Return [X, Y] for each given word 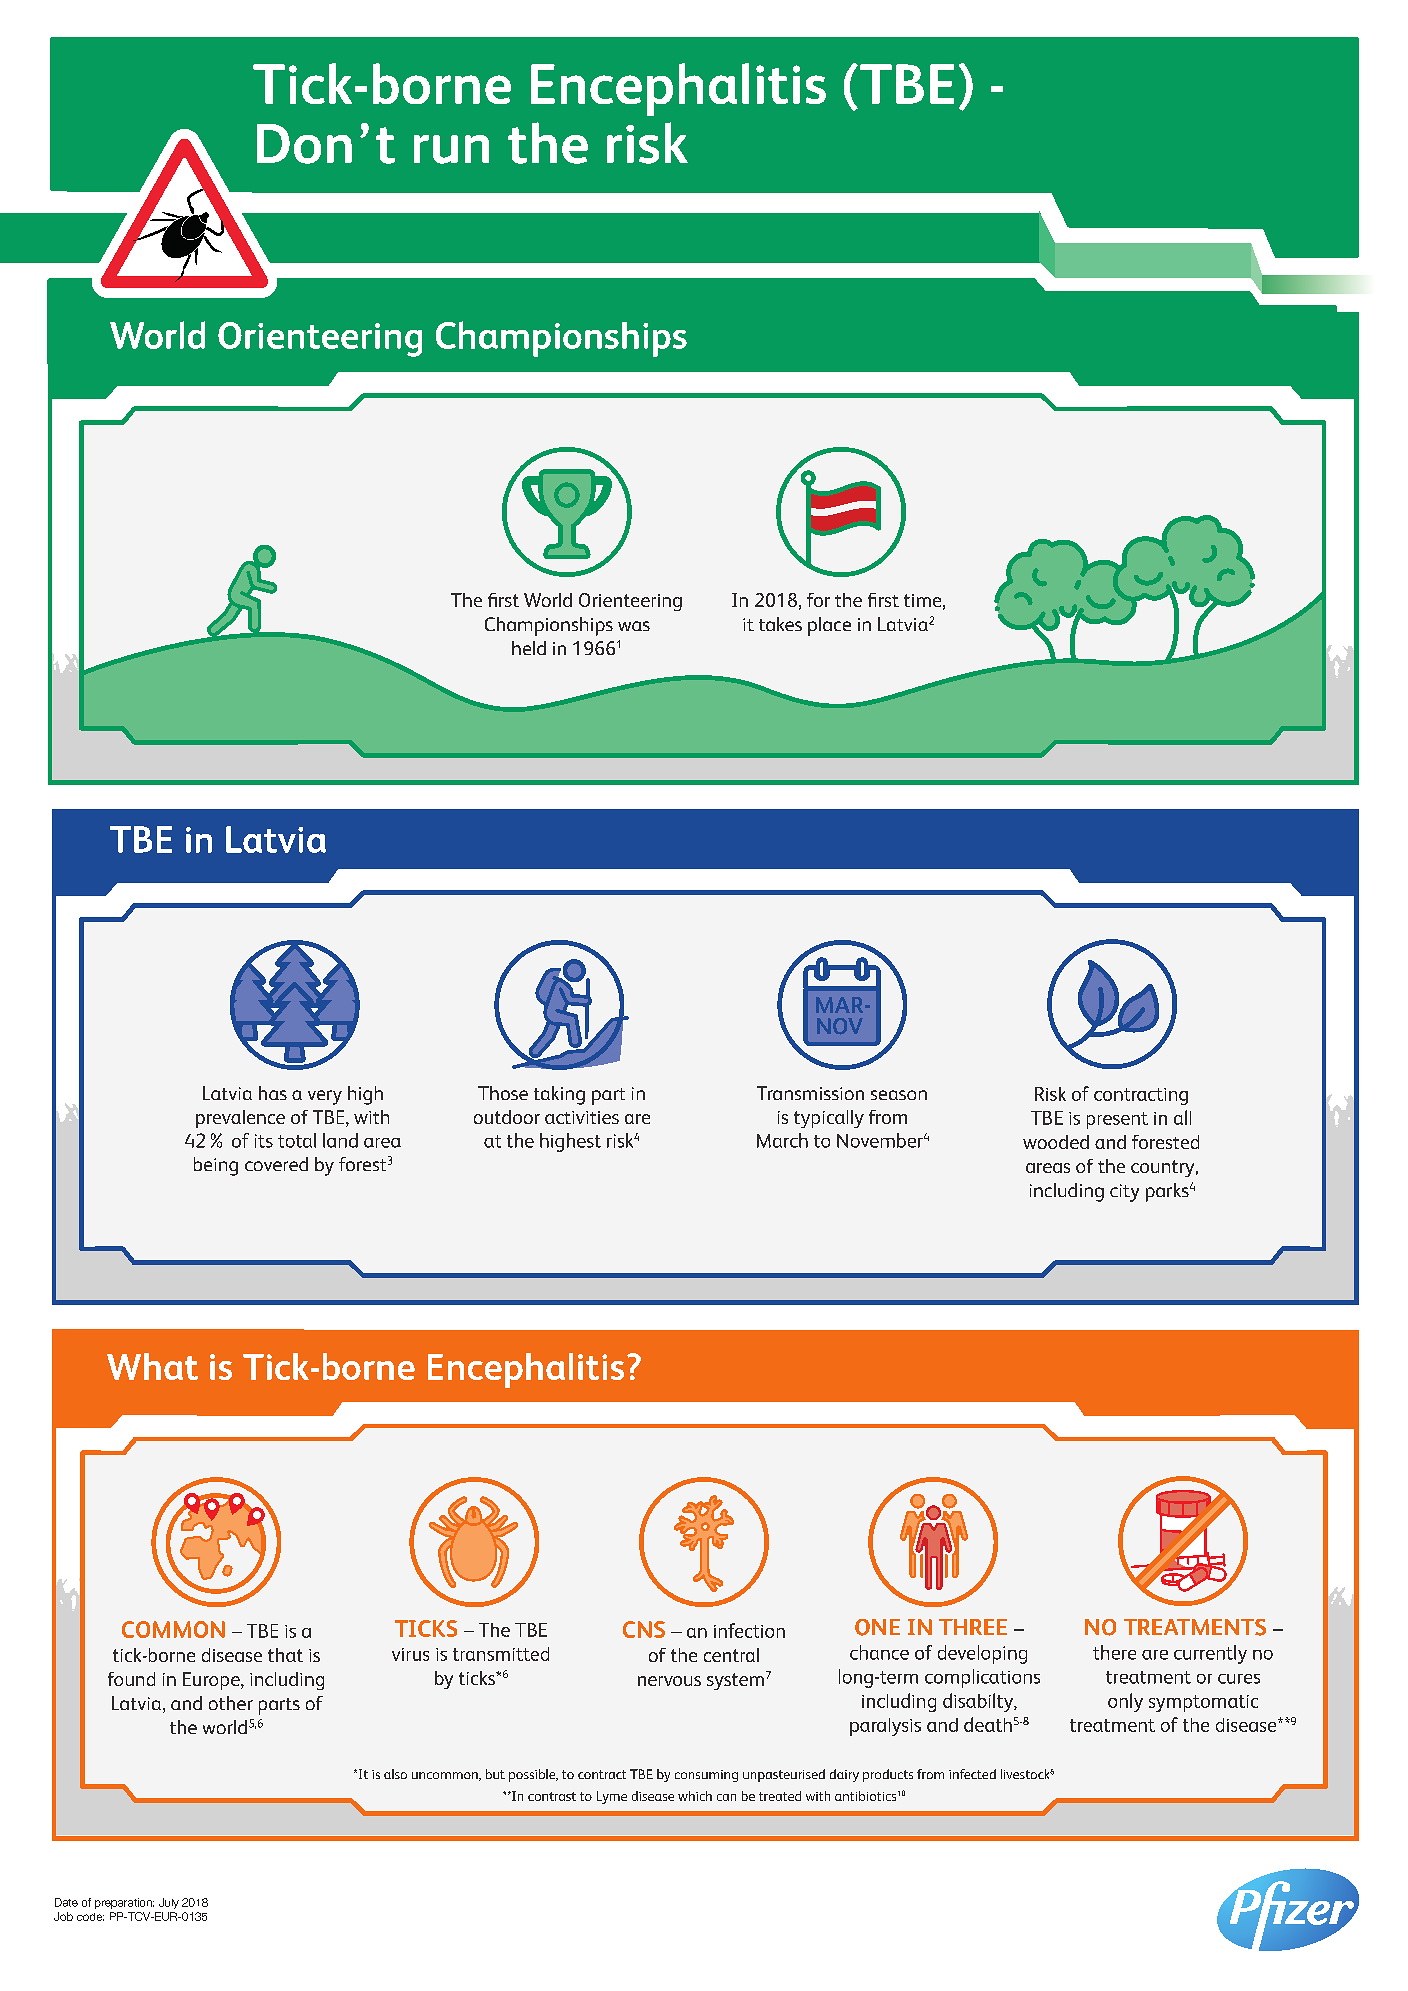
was [634, 626]
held [529, 648]
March [782, 1140]
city [1124, 1193]
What [152, 1366]
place [829, 626]
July [169, 1903]
